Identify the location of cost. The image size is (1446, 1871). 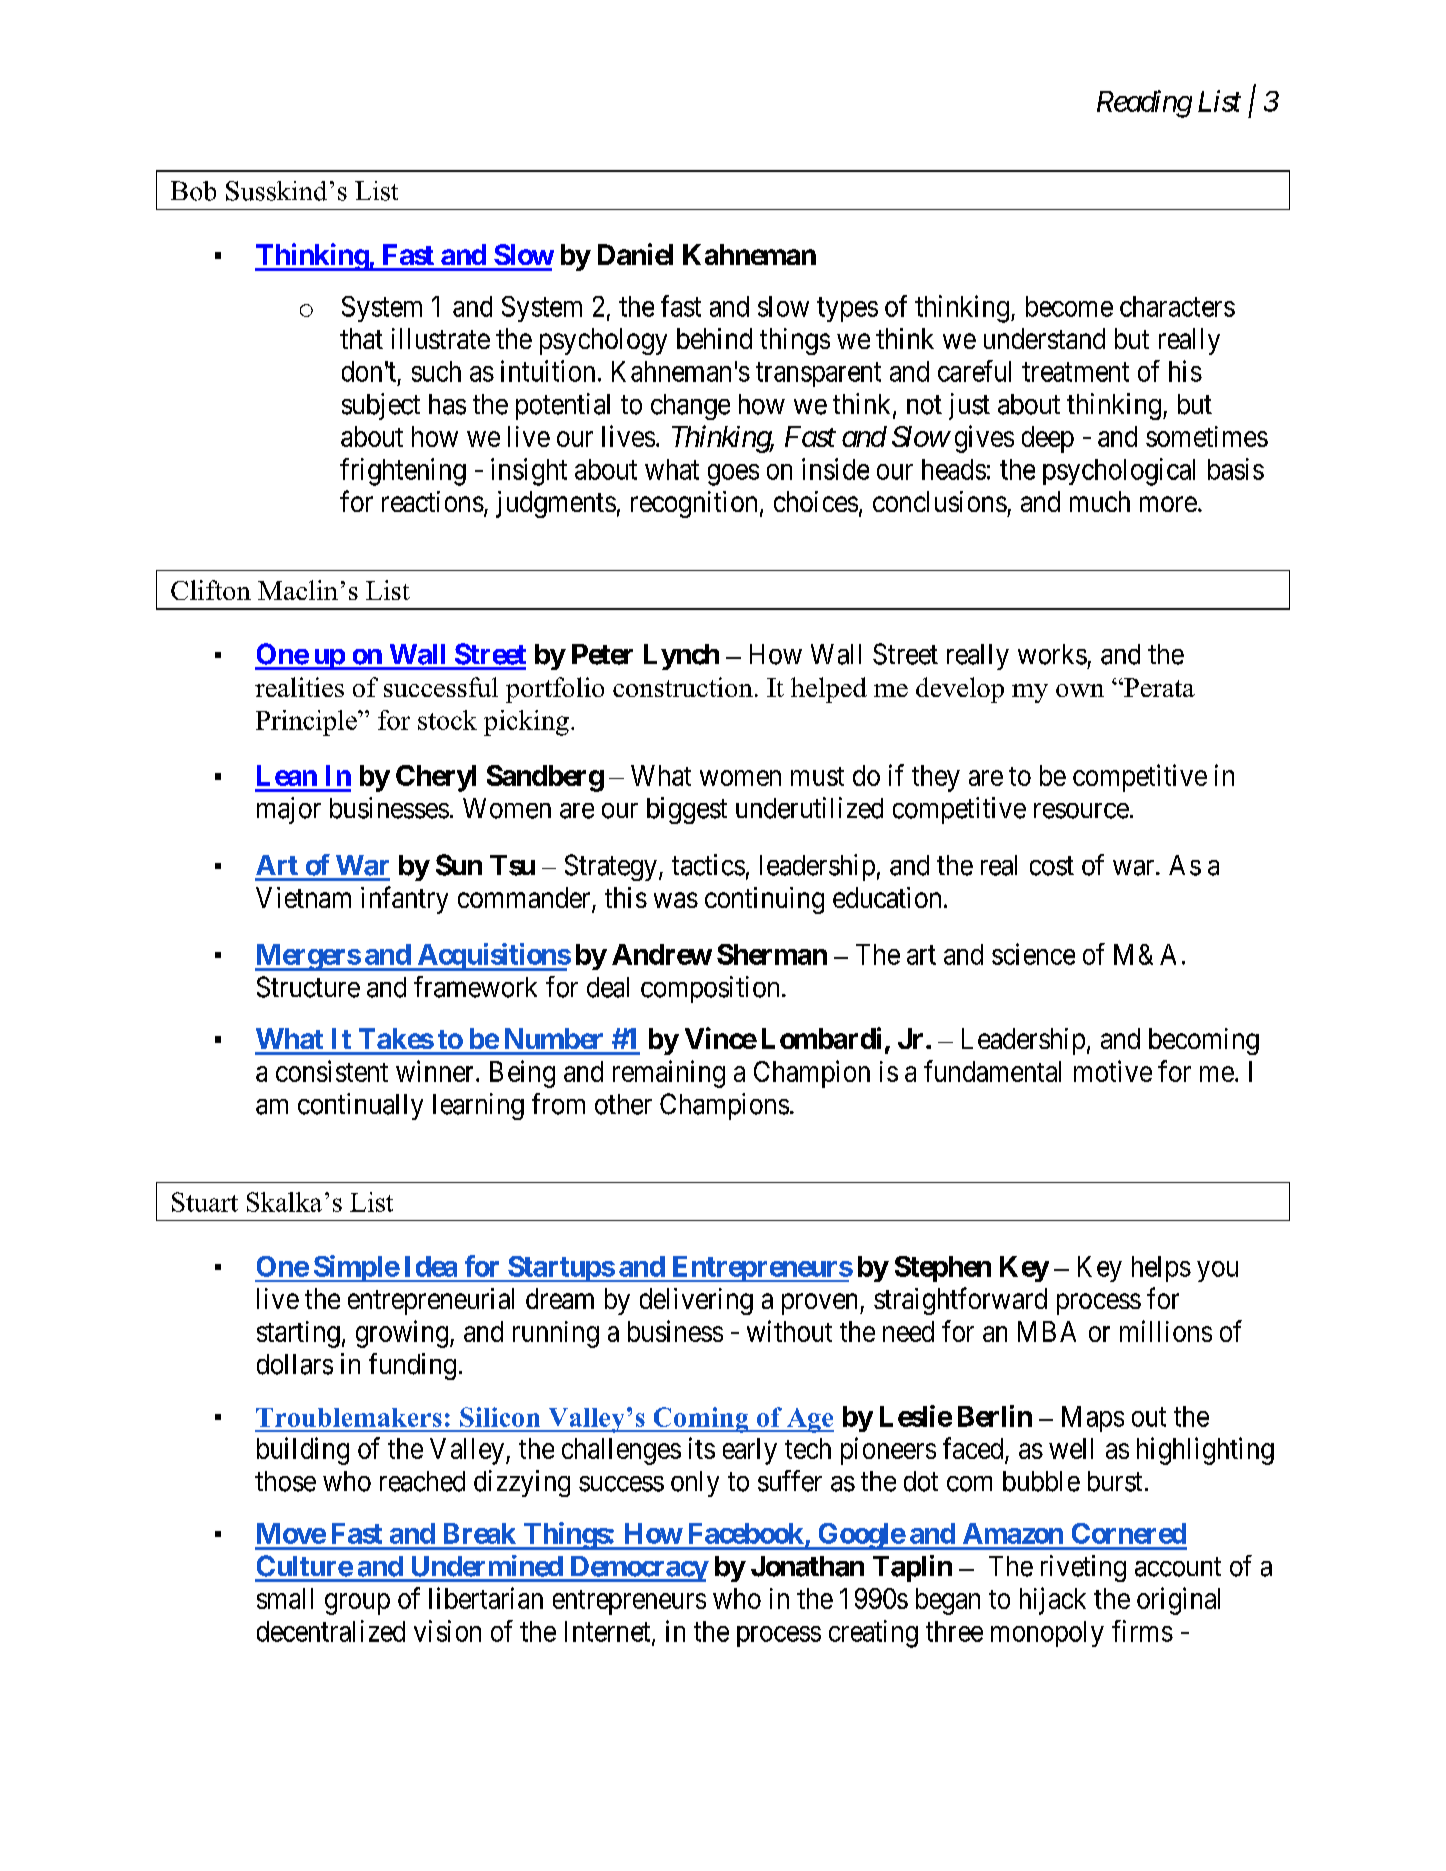
(1052, 866).
